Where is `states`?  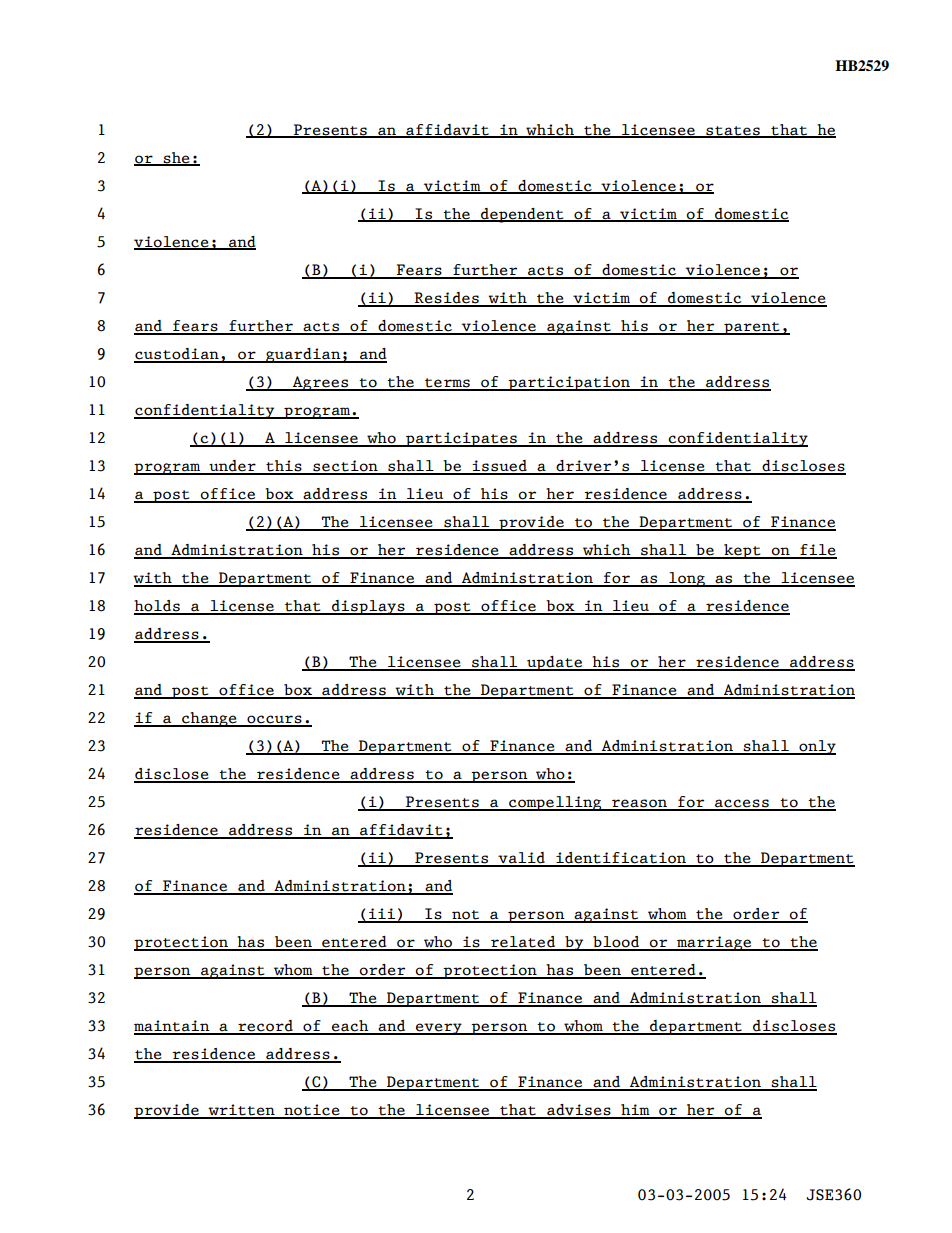 states is located at coordinates (733, 131).
